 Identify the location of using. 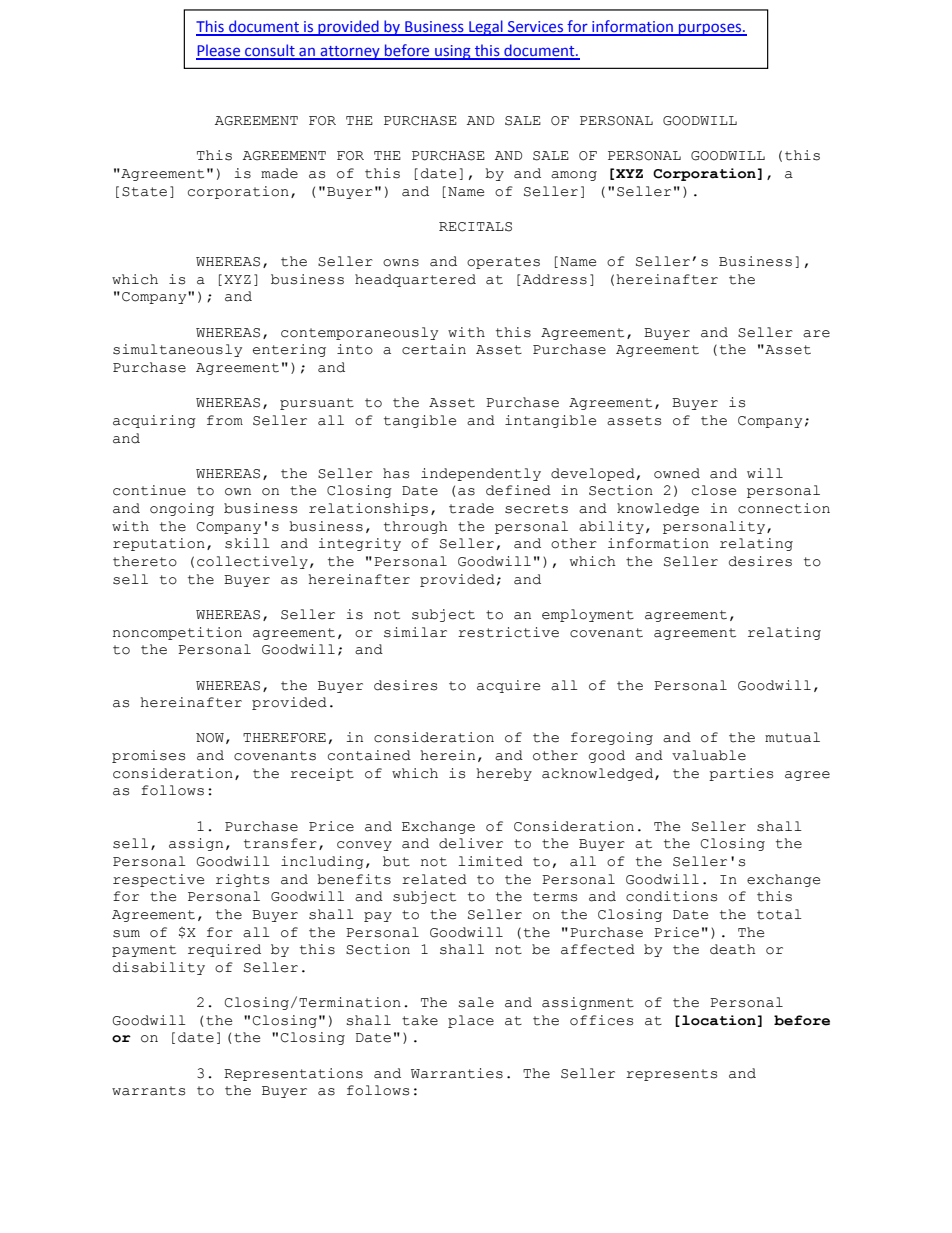
(453, 52).
